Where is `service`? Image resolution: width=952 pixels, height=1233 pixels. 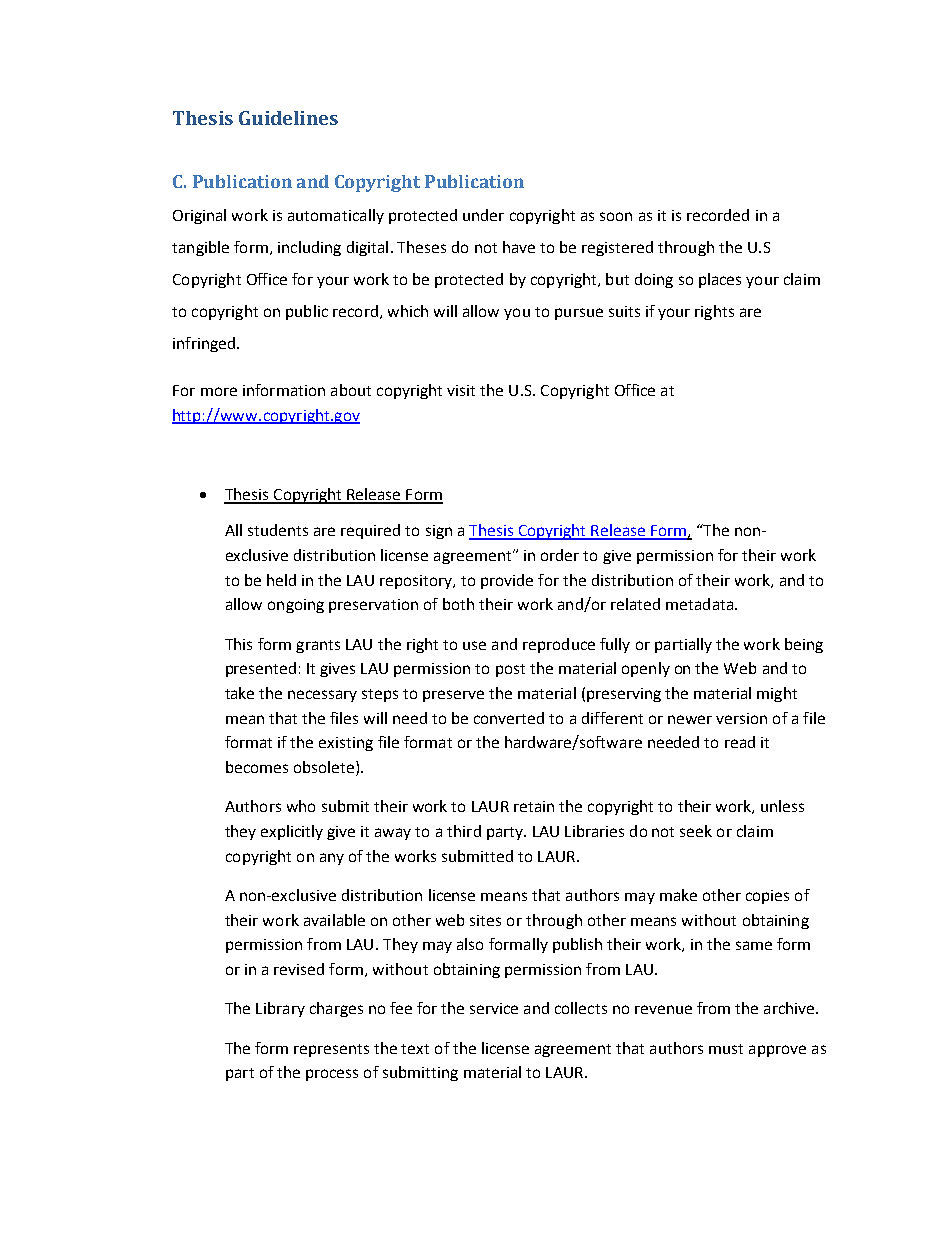 service is located at coordinates (494, 1008).
